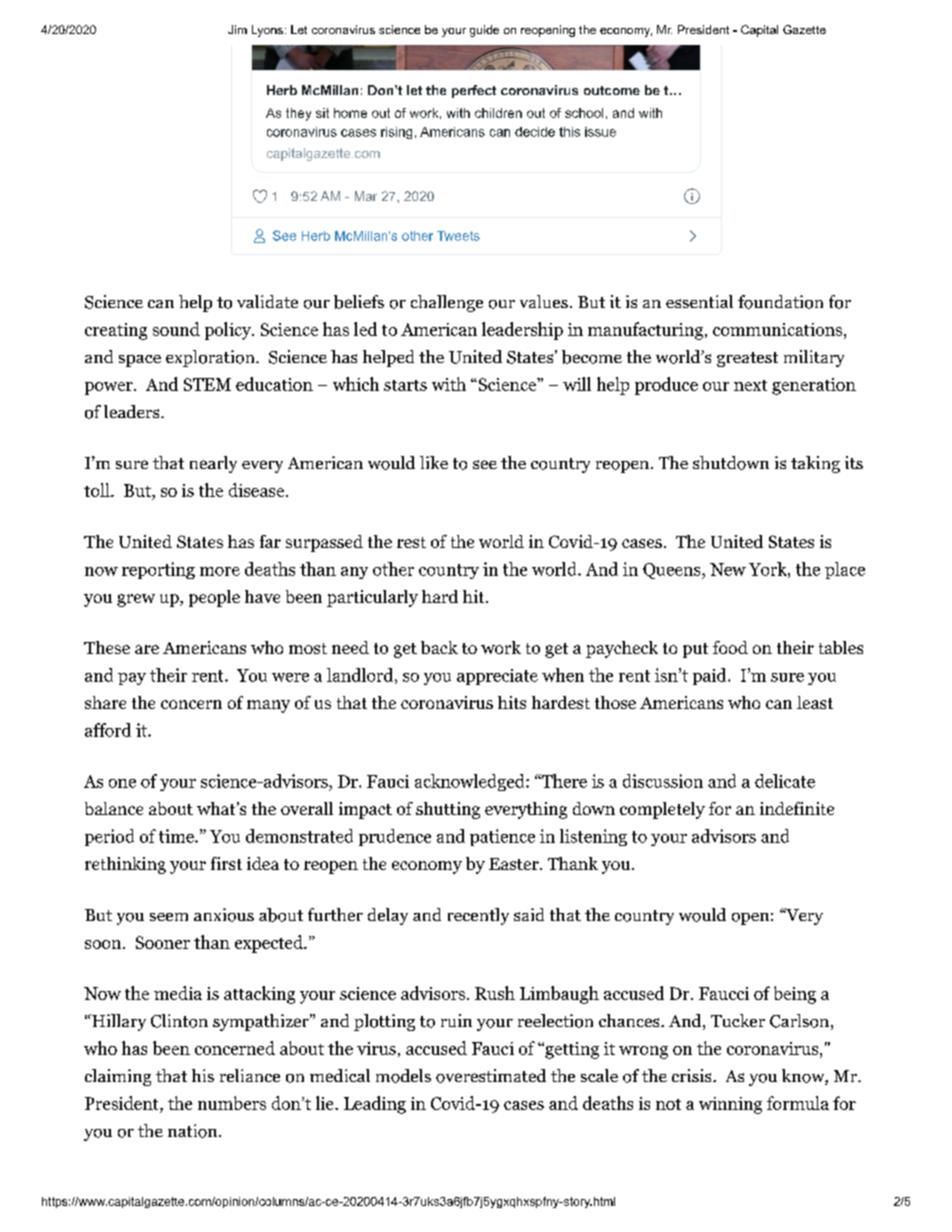 The image size is (952, 1232). Describe the element at coordinates (403, 1076) in the screenshot. I see `models` at that location.
